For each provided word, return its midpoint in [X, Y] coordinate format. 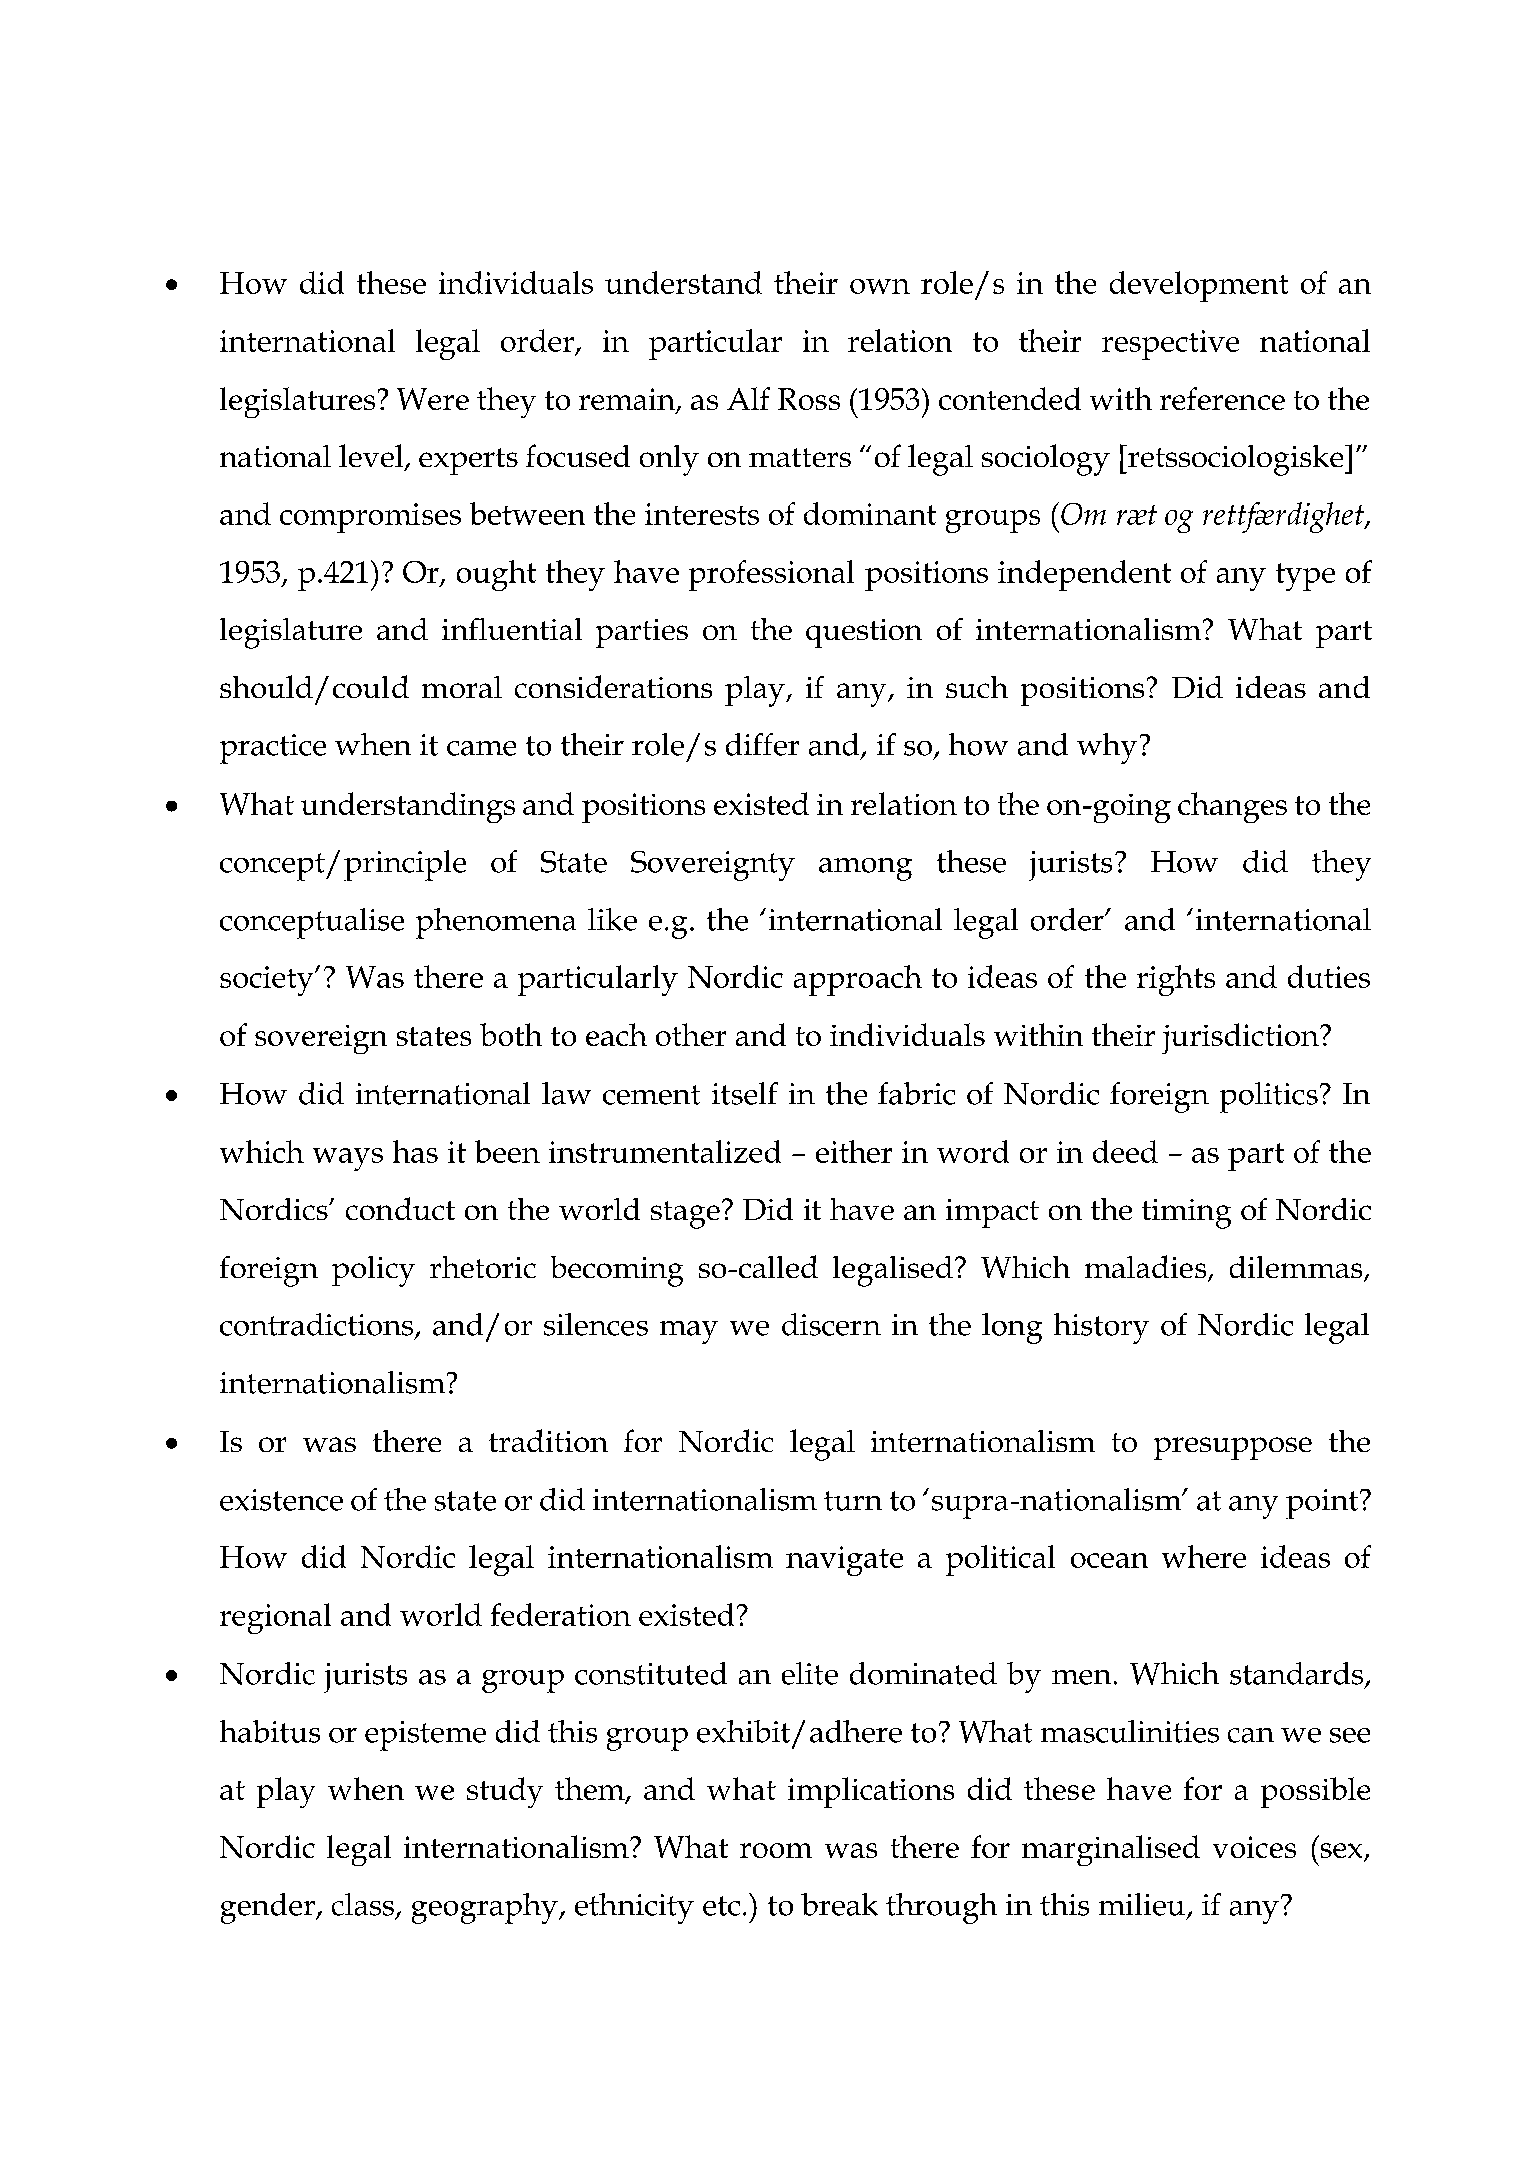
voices [1254, 1847]
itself [745, 1093]
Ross [809, 399]
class [363, 1904]
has [415, 1151]
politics [1269, 1097]
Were [433, 399]
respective [1170, 345]
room [776, 1850]
